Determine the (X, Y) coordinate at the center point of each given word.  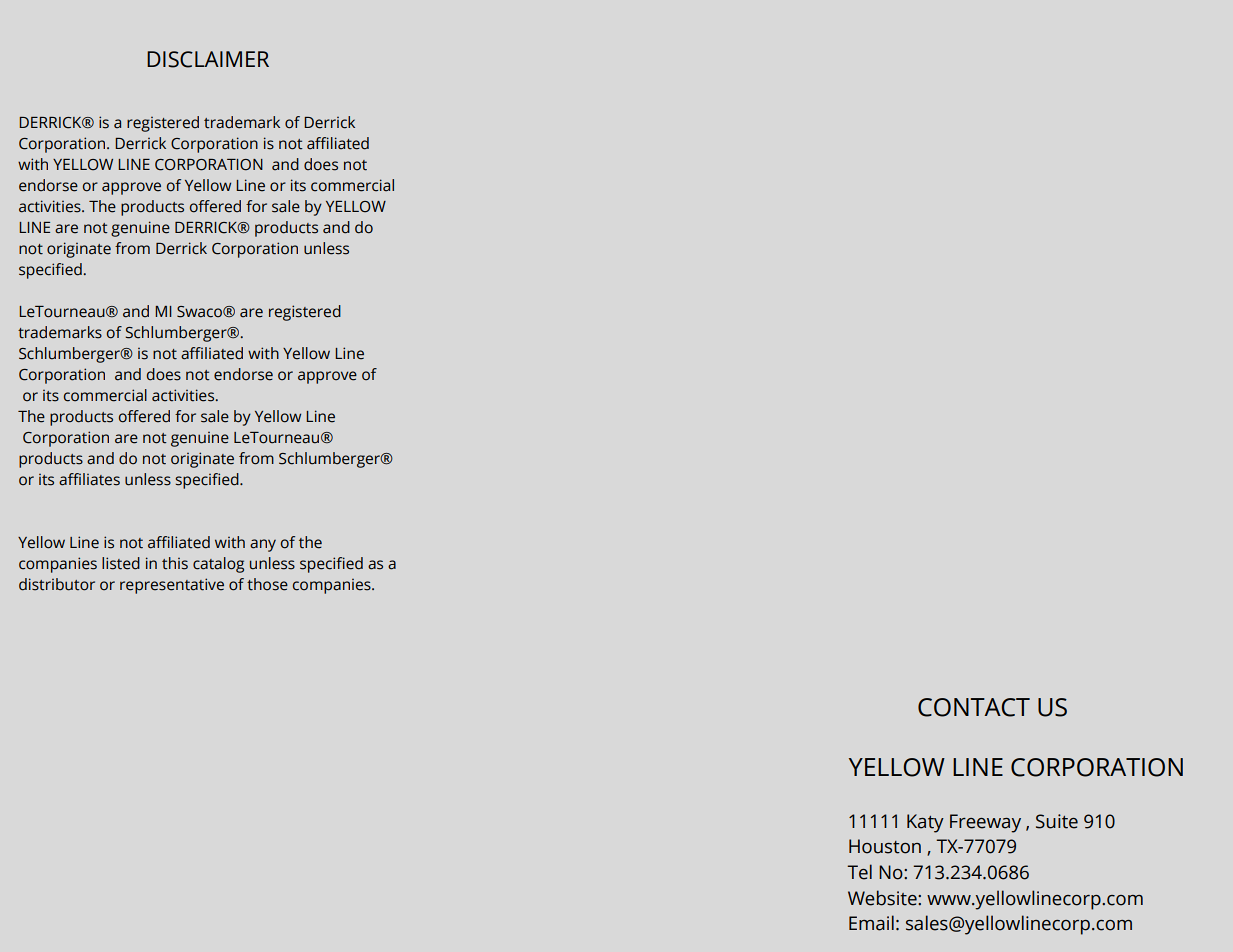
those (267, 584)
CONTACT (974, 707)
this (175, 563)
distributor (57, 584)
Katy (925, 823)
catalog (218, 565)
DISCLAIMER (208, 59)
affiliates (89, 479)
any (263, 545)
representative (172, 586)
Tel (859, 872)
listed (121, 563)
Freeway (985, 823)
